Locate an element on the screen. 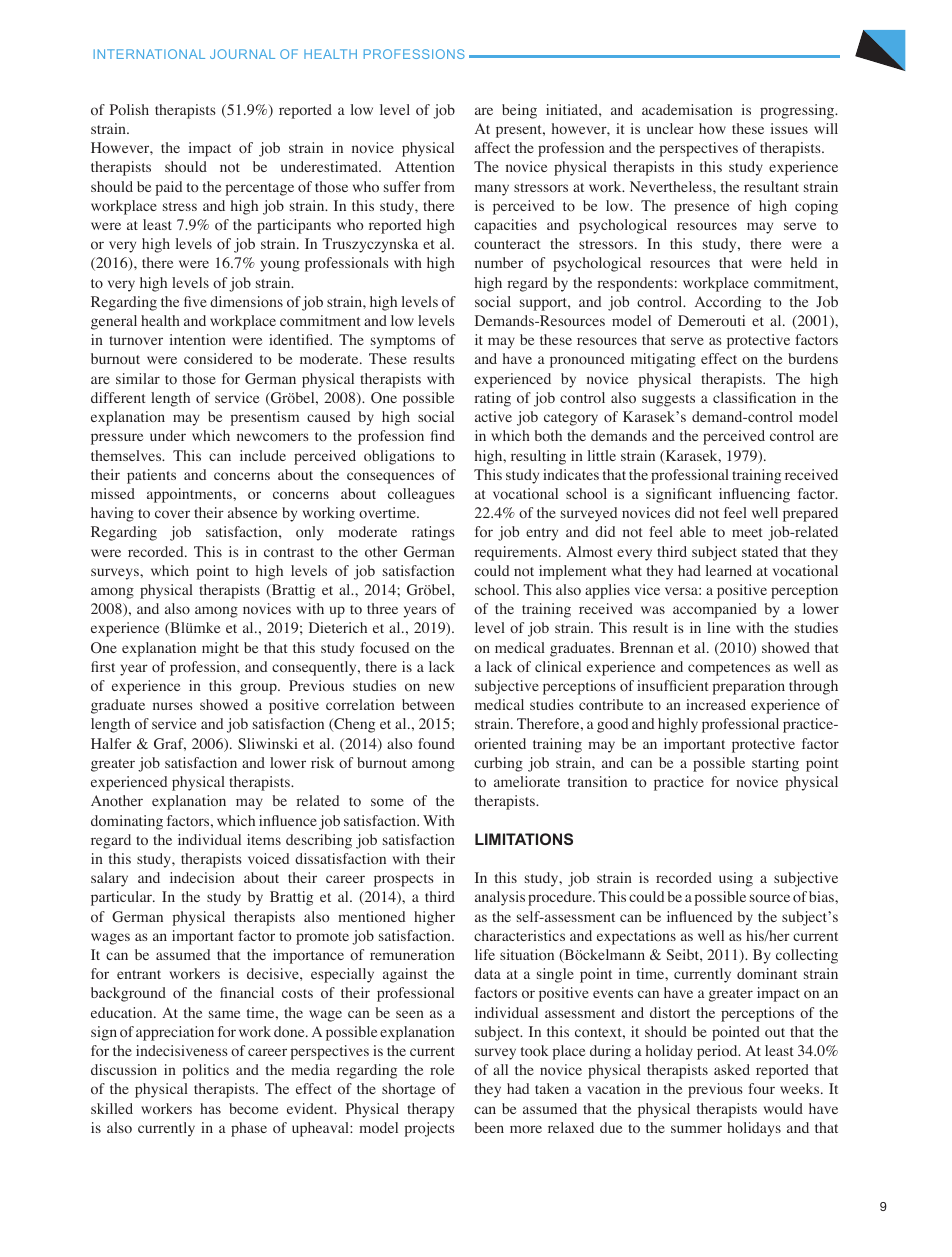 The height and width of the screenshot is (1257, 952). therapy is located at coordinates (430, 1110).
